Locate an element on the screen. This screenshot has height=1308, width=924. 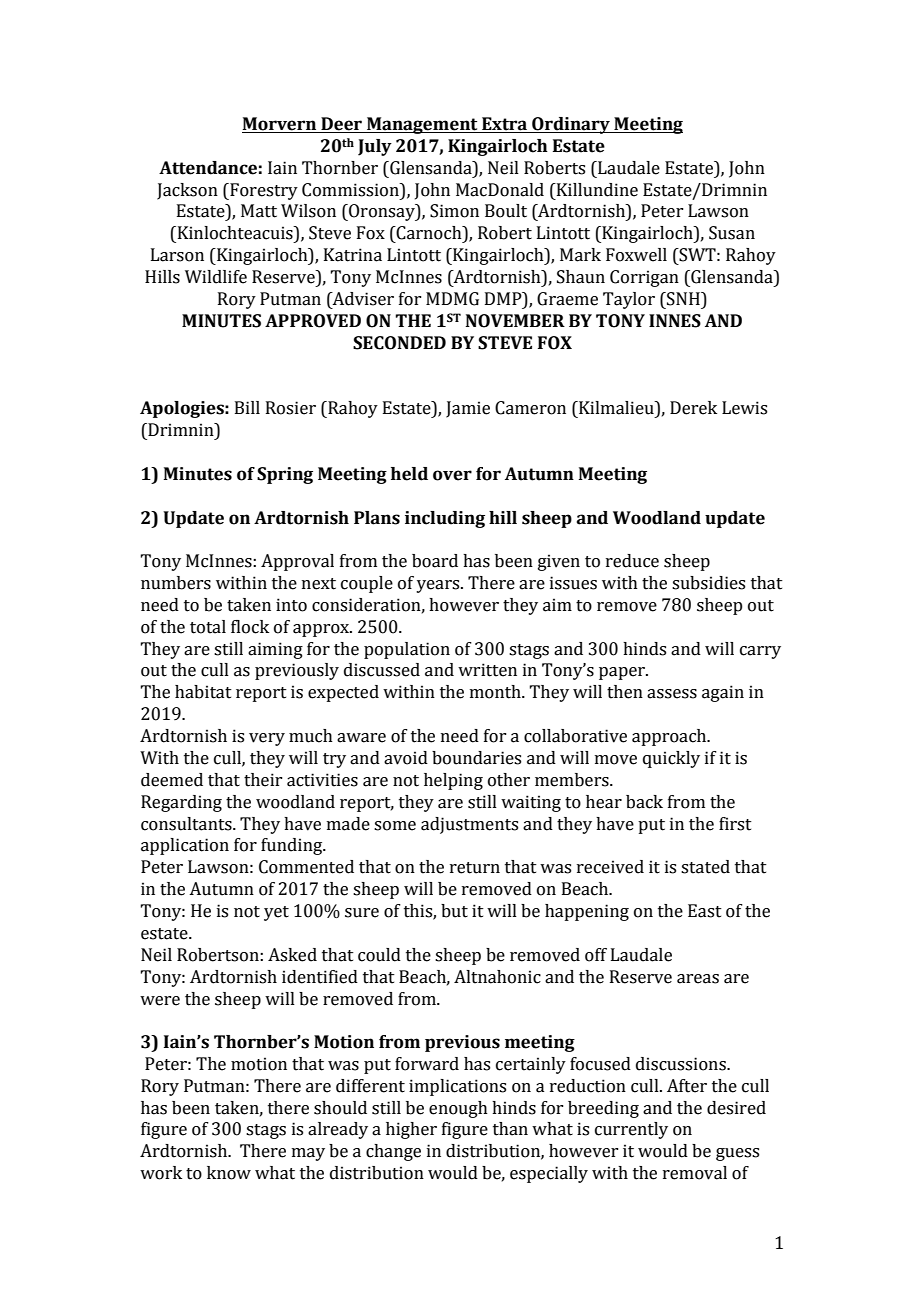
over is located at coordinates (452, 475).
